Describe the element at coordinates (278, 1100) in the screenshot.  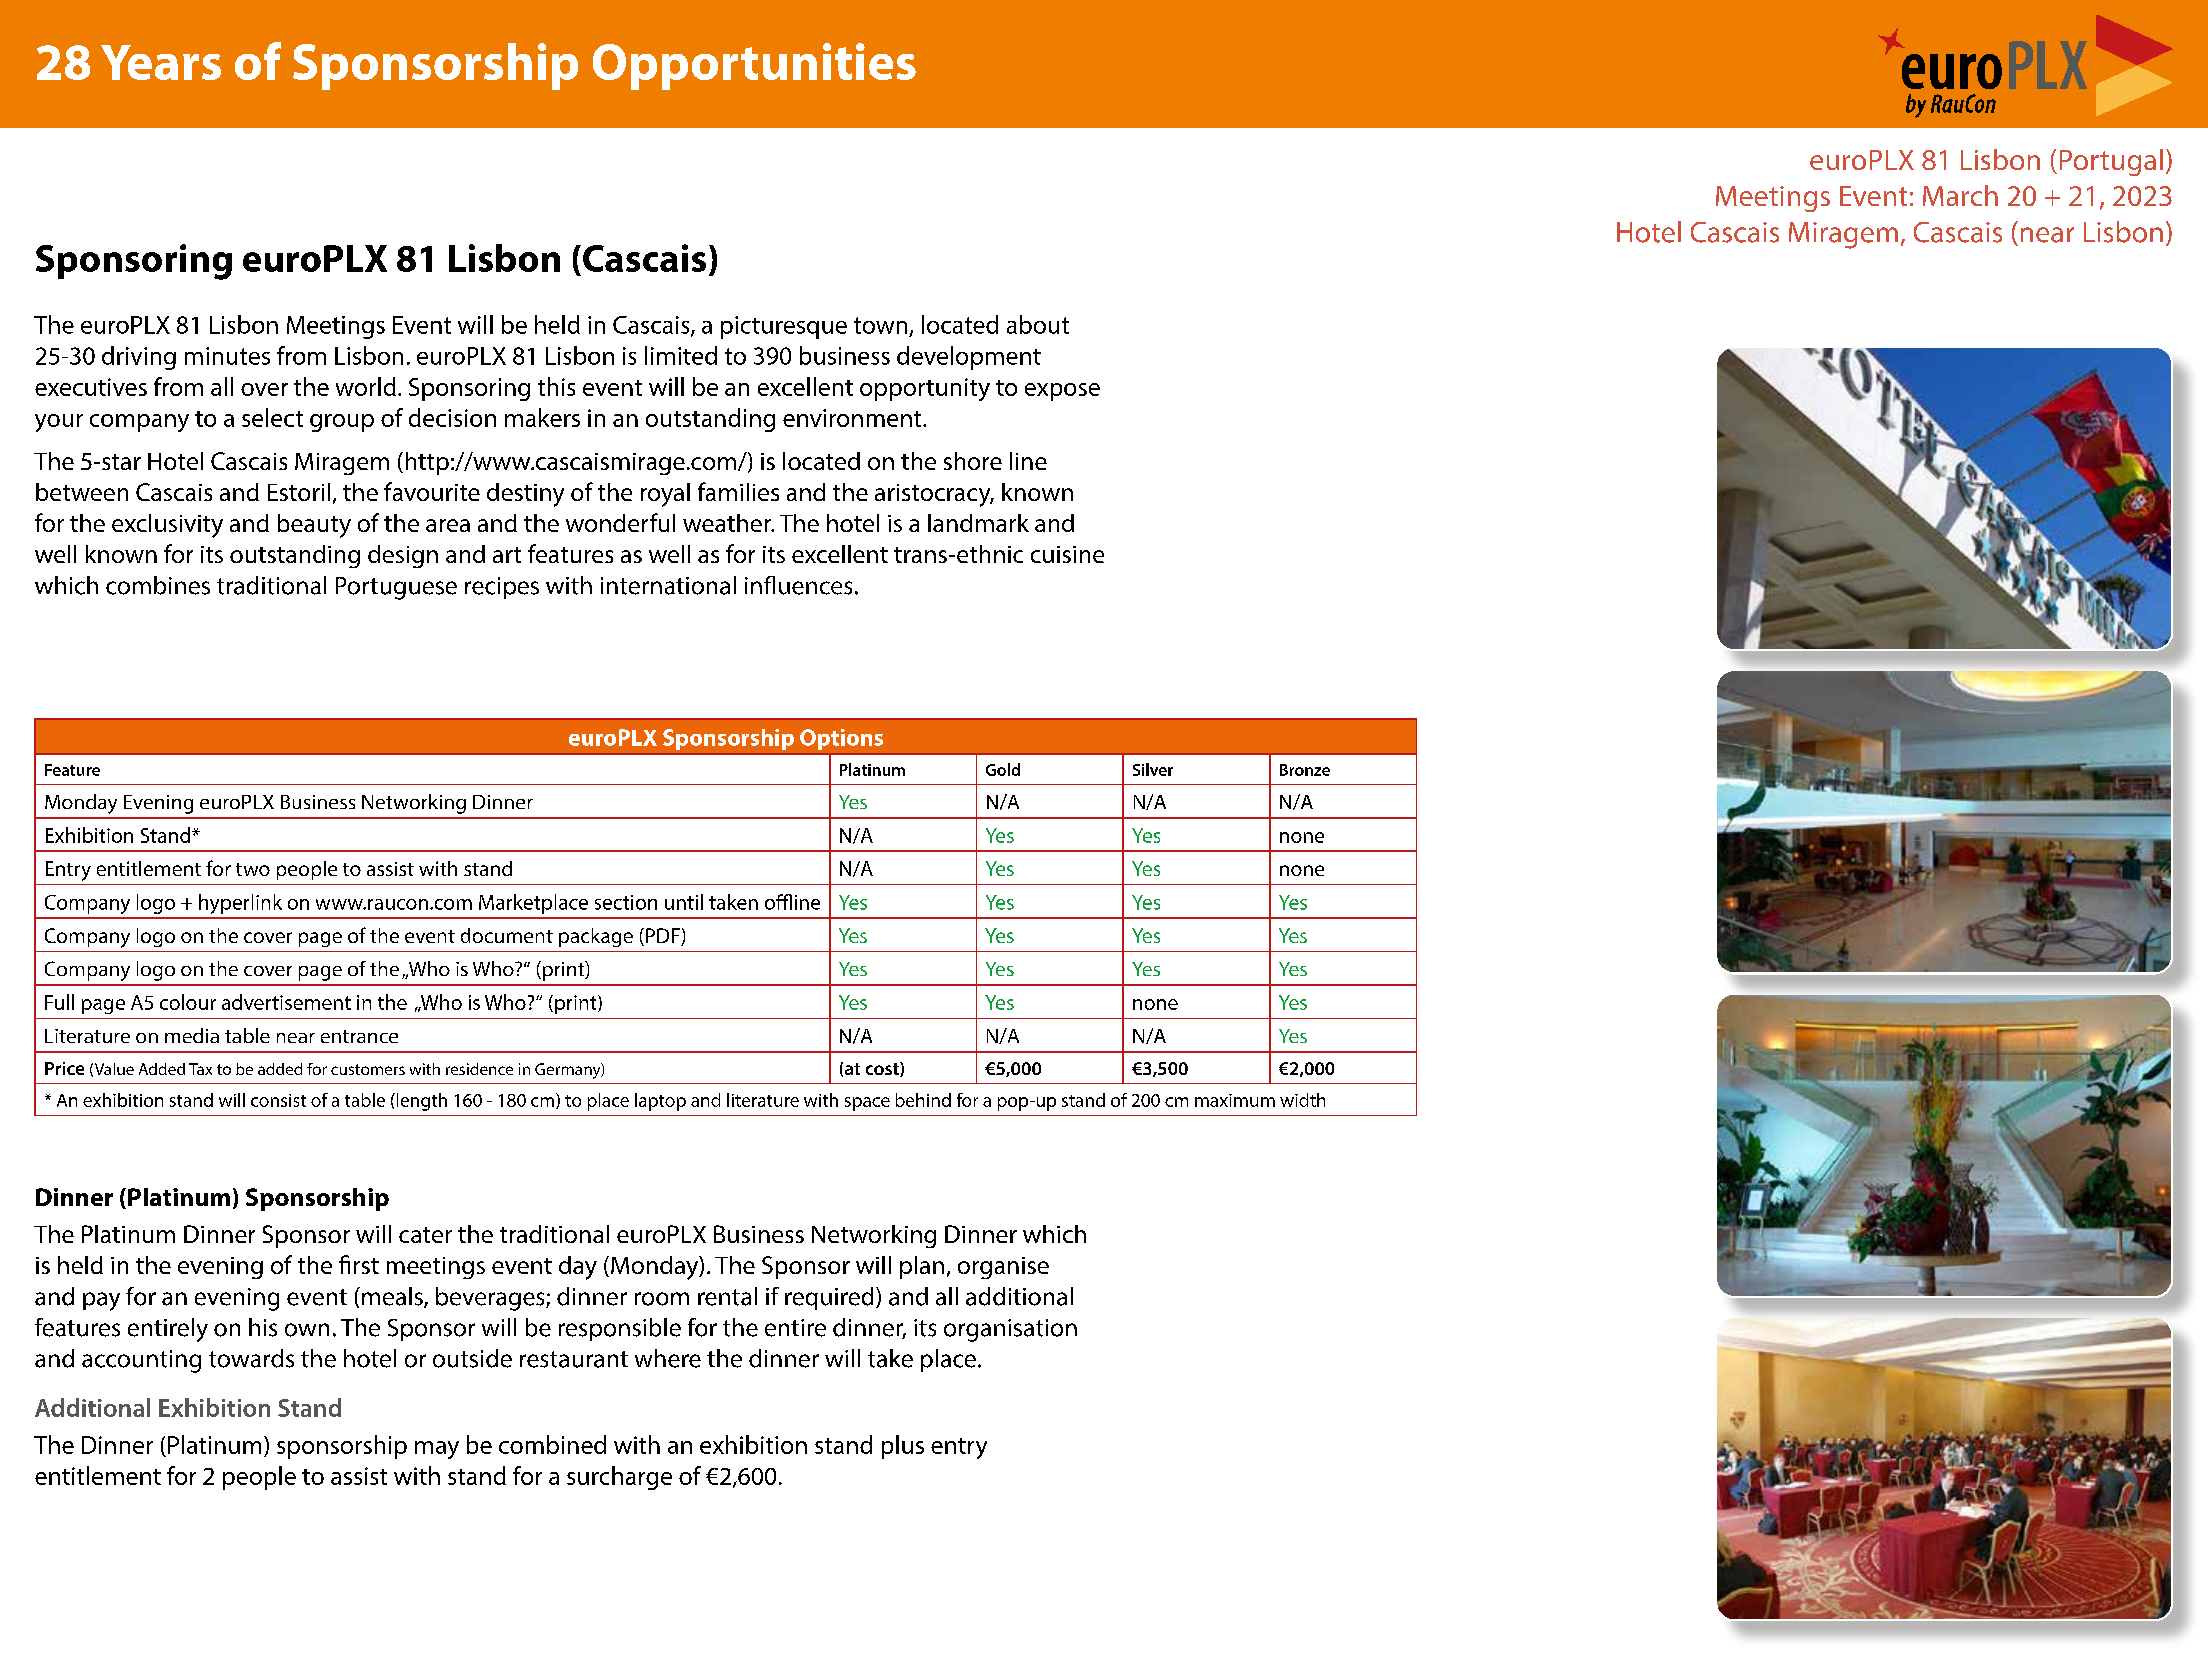
I see `consist` at that location.
